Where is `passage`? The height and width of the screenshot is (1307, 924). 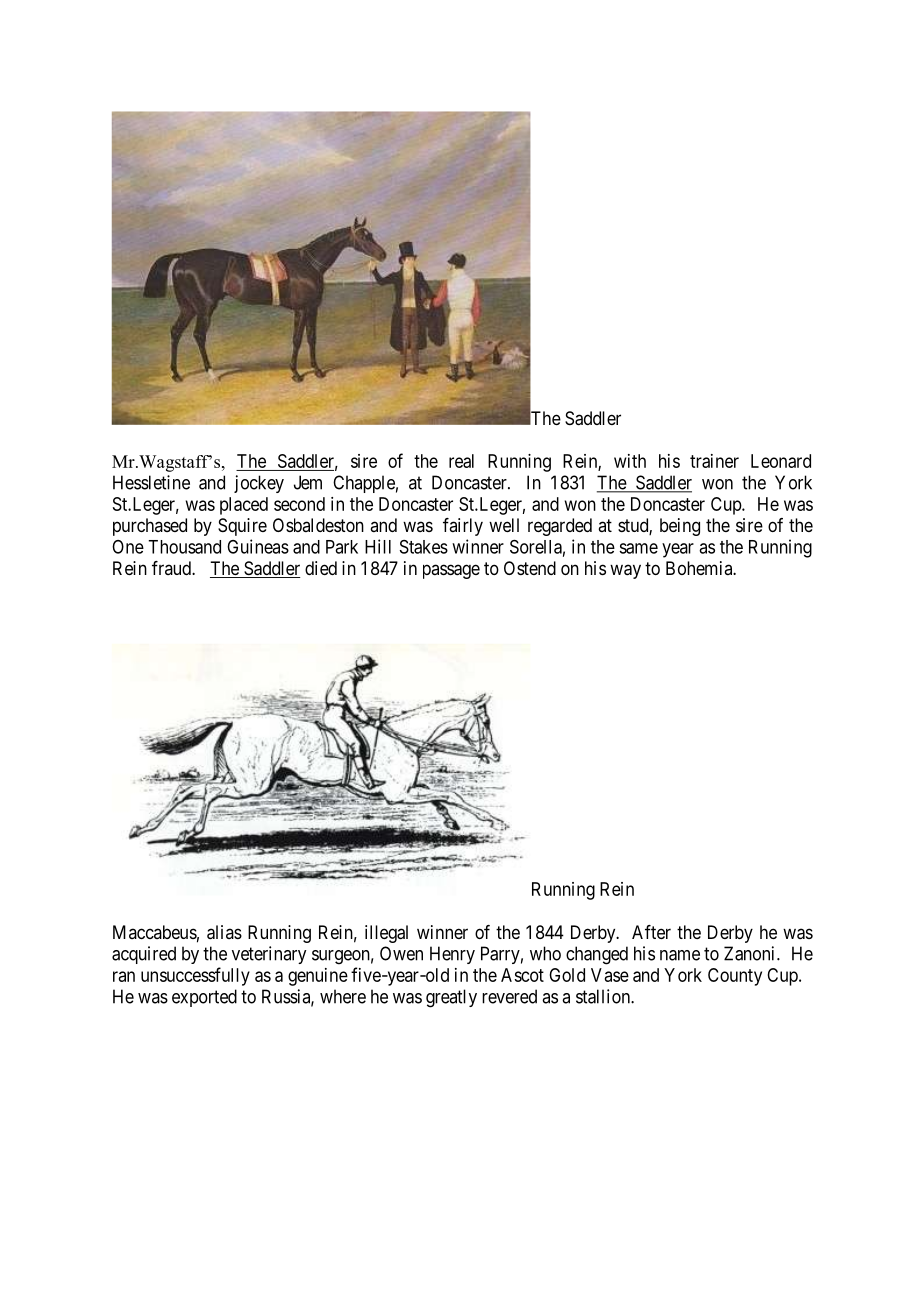
passage is located at coordinates (451, 571).
